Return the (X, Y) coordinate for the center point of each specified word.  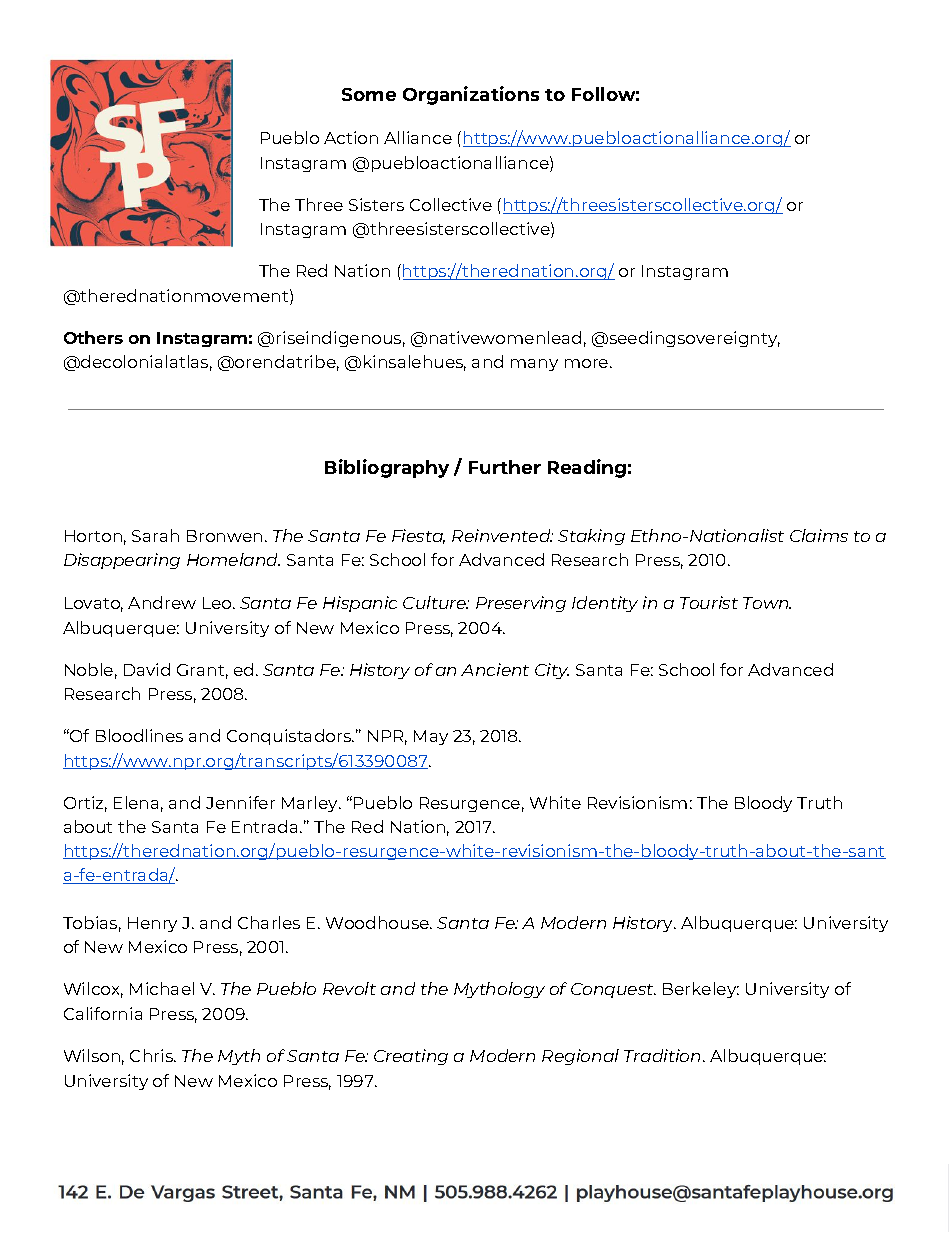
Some (369, 94)
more (588, 363)
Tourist (709, 602)
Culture (436, 602)
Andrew (162, 602)
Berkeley (701, 990)
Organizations (471, 95)
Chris (153, 1055)
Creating (411, 1057)
